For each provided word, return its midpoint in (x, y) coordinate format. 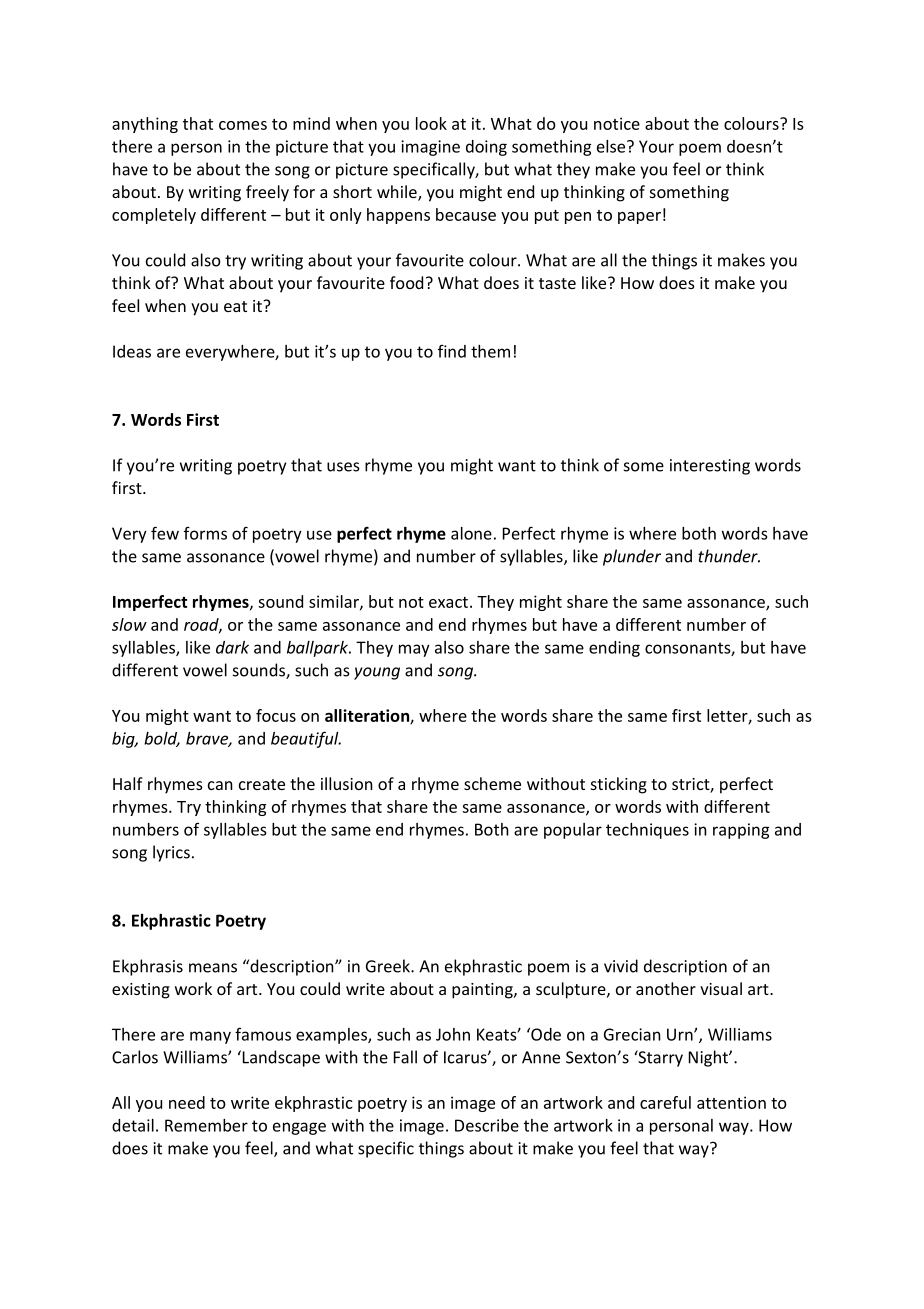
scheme (492, 783)
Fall (405, 1057)
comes (243, 125)
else (612, 146)
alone (471, 533)
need (187, 1102)
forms (205, 533)
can (220, 785)
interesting (710, 467)
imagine (430, 148)
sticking (619, 785)
